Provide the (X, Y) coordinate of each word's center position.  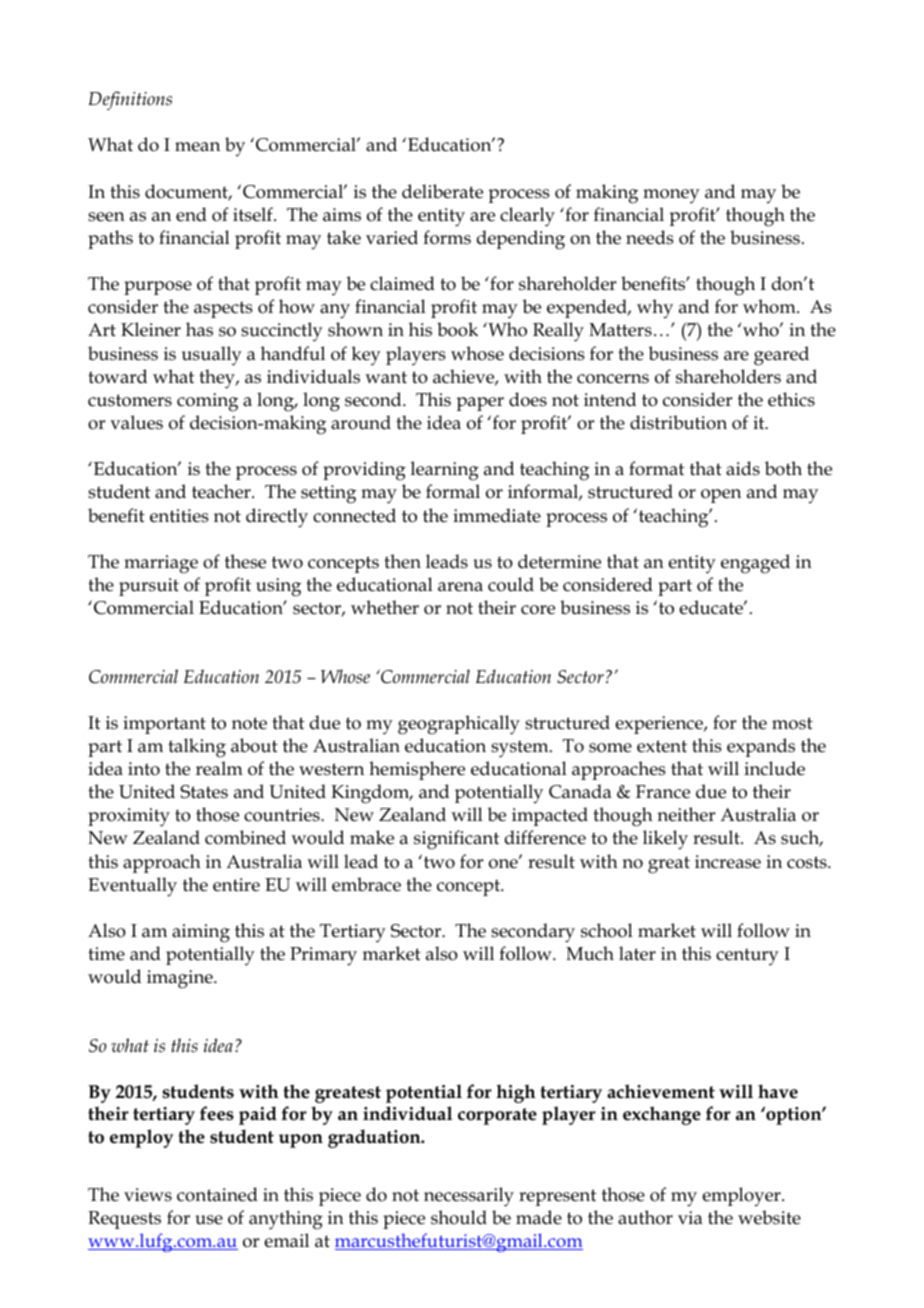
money (671, 196)
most (792, 723)
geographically (459, 725)
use (209, 1220)
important (164, 725)
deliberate (442, 191)
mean (197, 147)
